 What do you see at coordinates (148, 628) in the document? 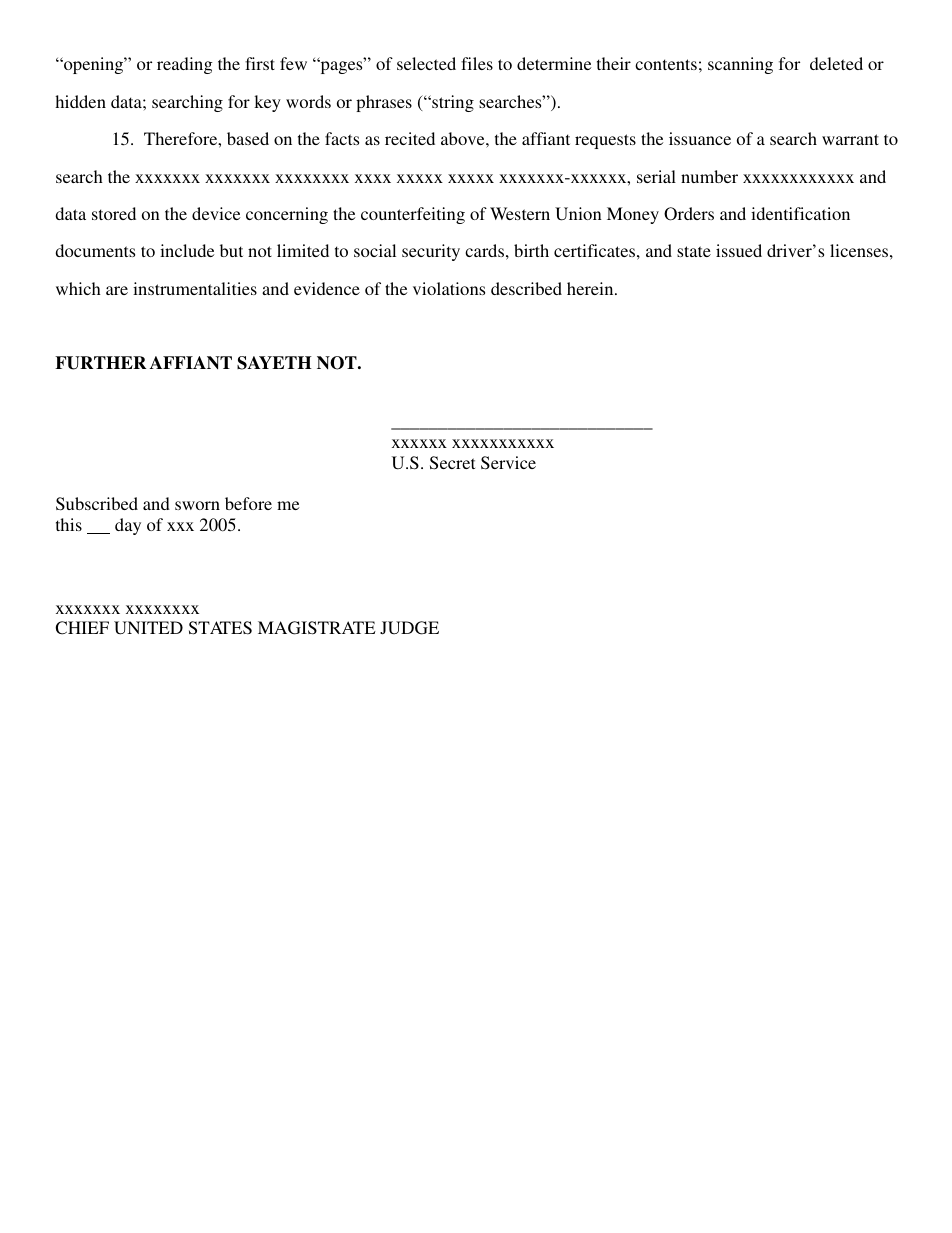
I see `UNITED` at bounding box center [148, 628].
